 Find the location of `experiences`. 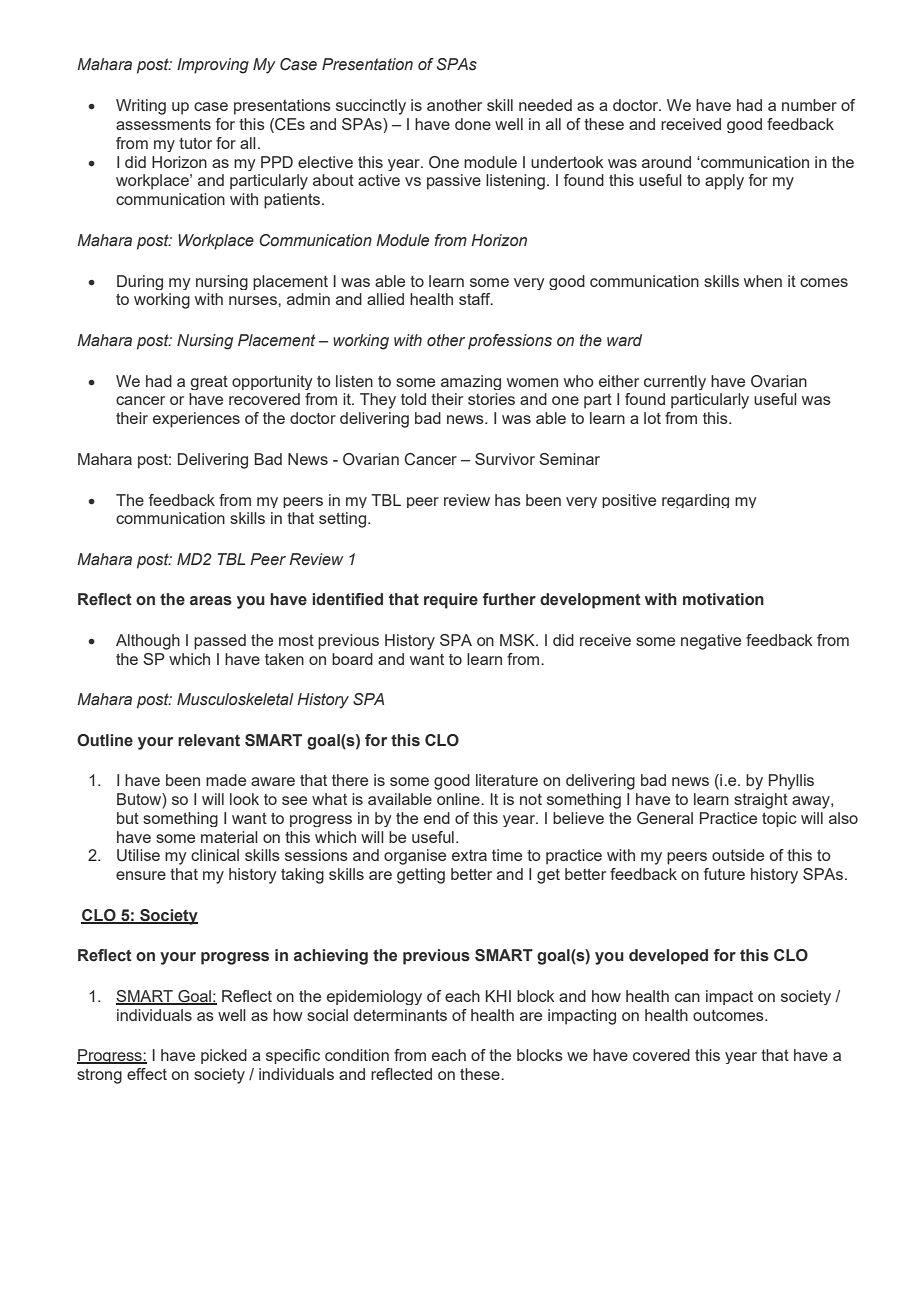

experiences is located at coordinates (196, 420).
